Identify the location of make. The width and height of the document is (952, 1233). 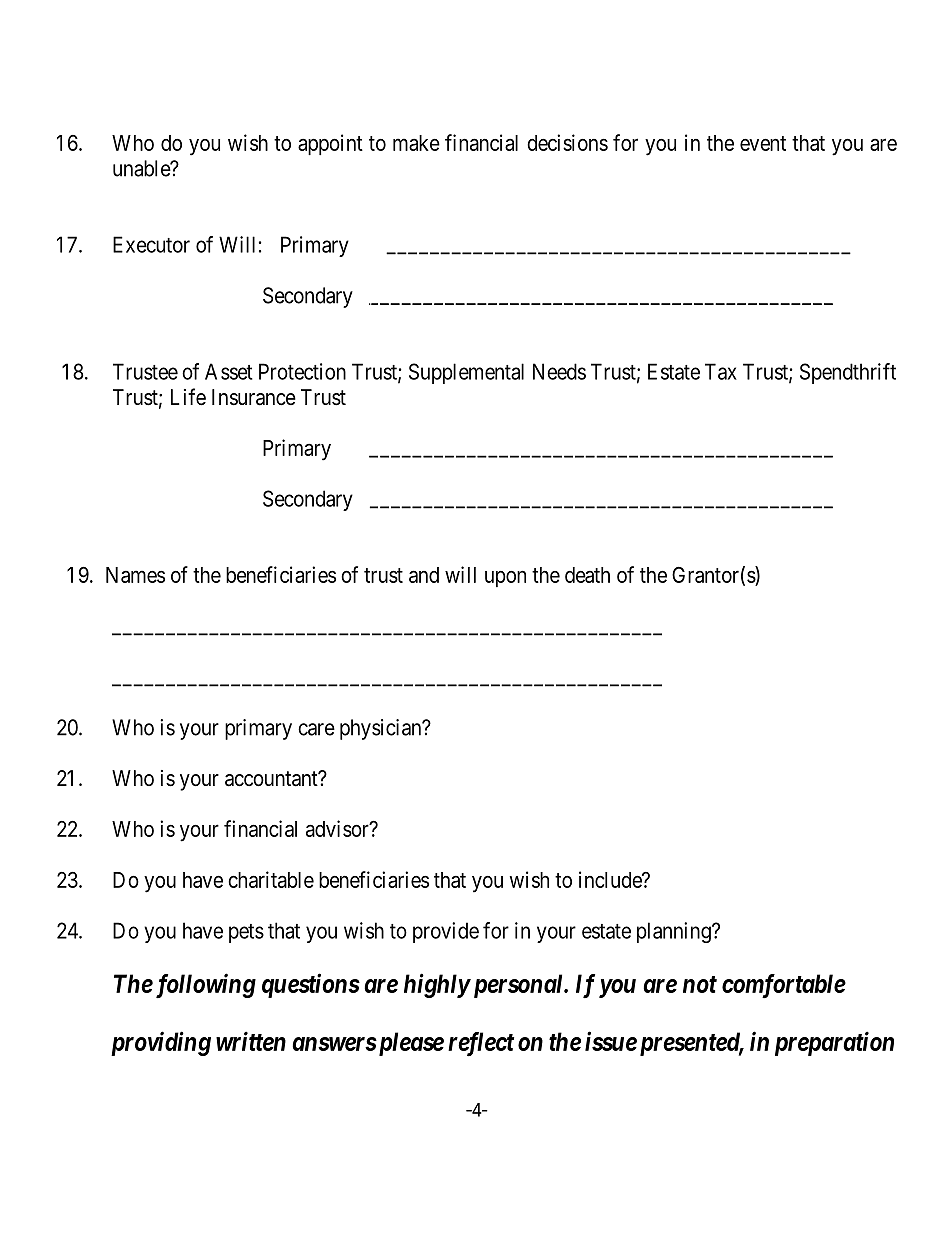
(416, 143).
